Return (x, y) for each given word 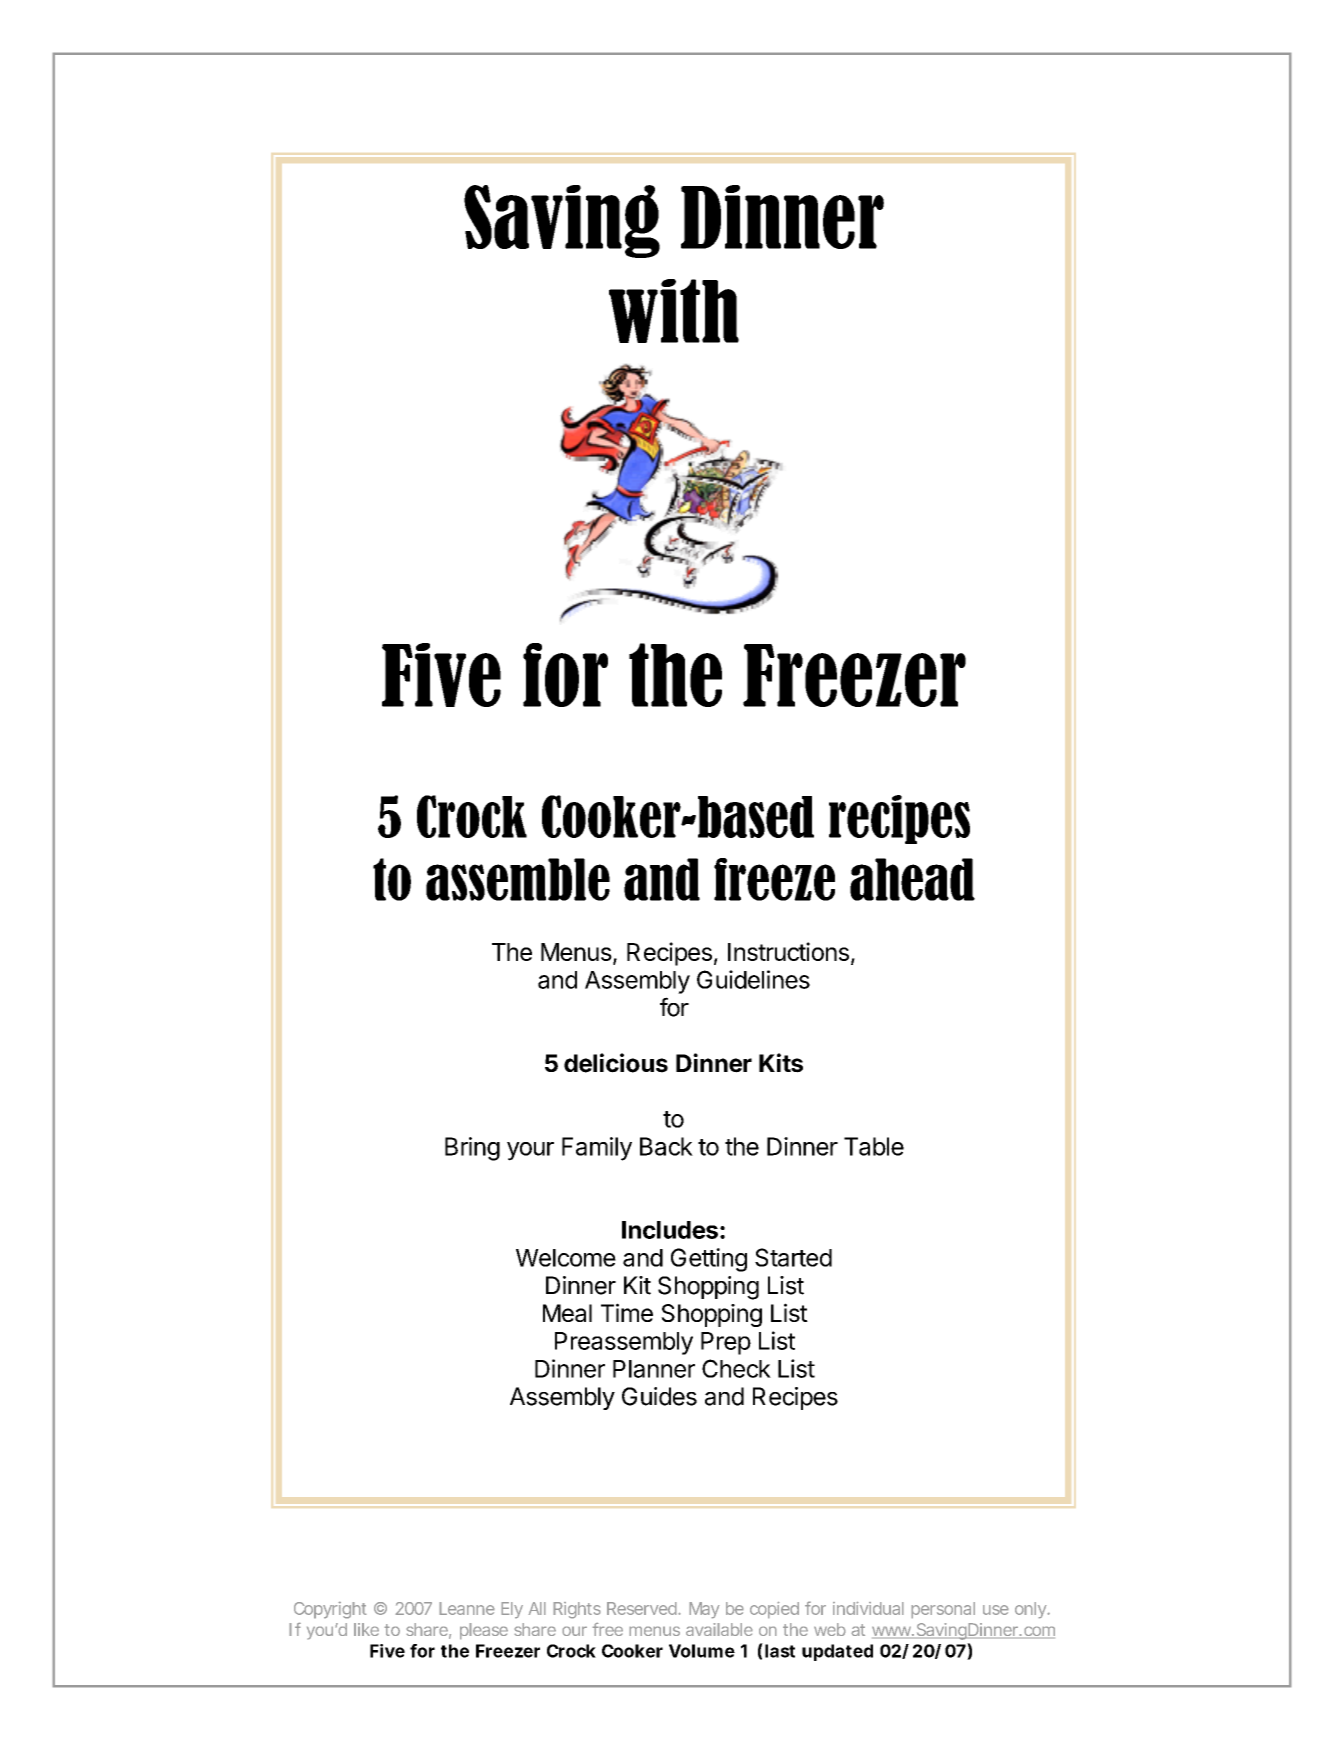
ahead (912, 879)
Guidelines (753, 979)
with (674, 311)
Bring (472, 1149)
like (366, 1629)
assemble (518, 879)
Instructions (788, 951)
